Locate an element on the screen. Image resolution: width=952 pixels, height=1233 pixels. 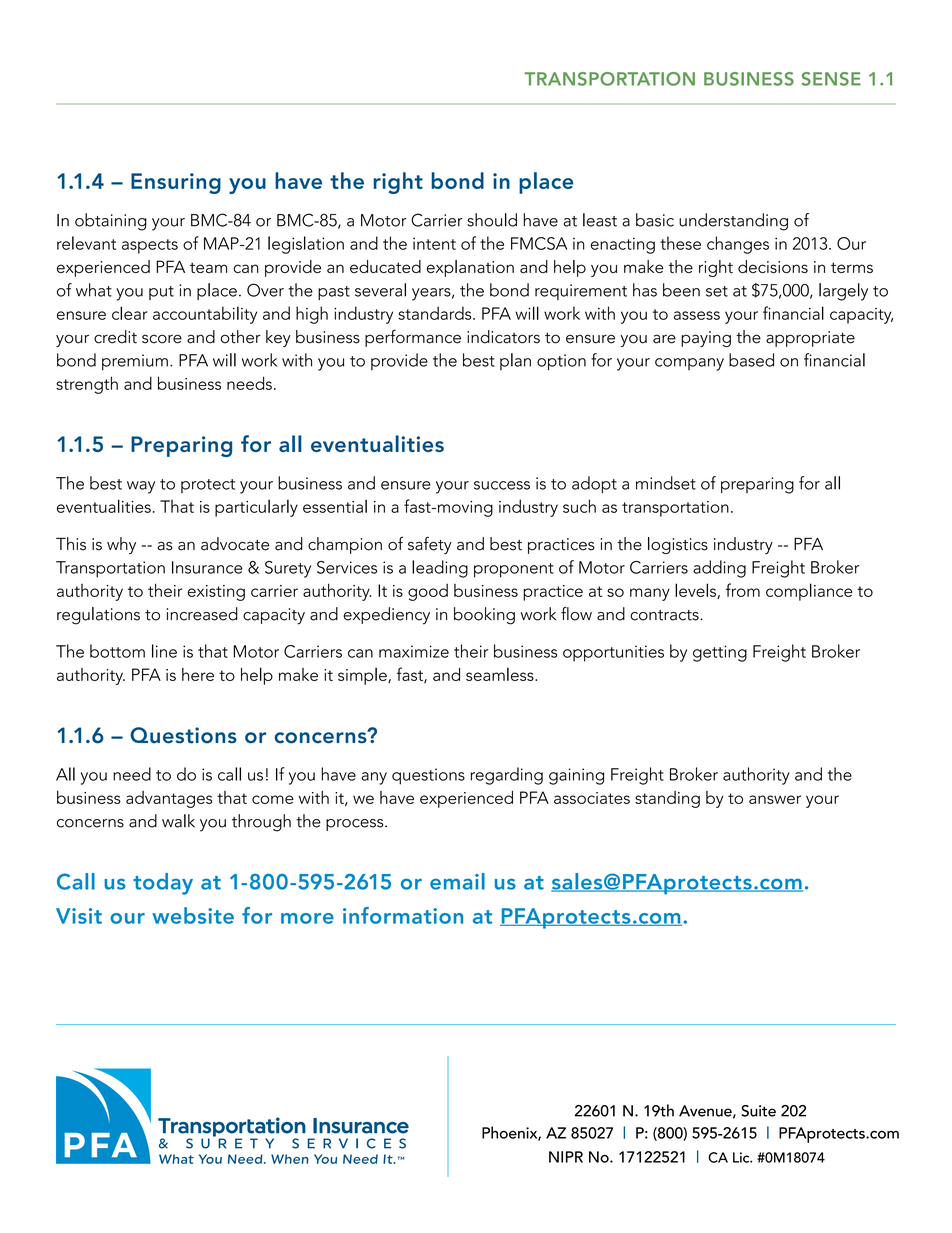
walk is located at coordinates (178, 821).
